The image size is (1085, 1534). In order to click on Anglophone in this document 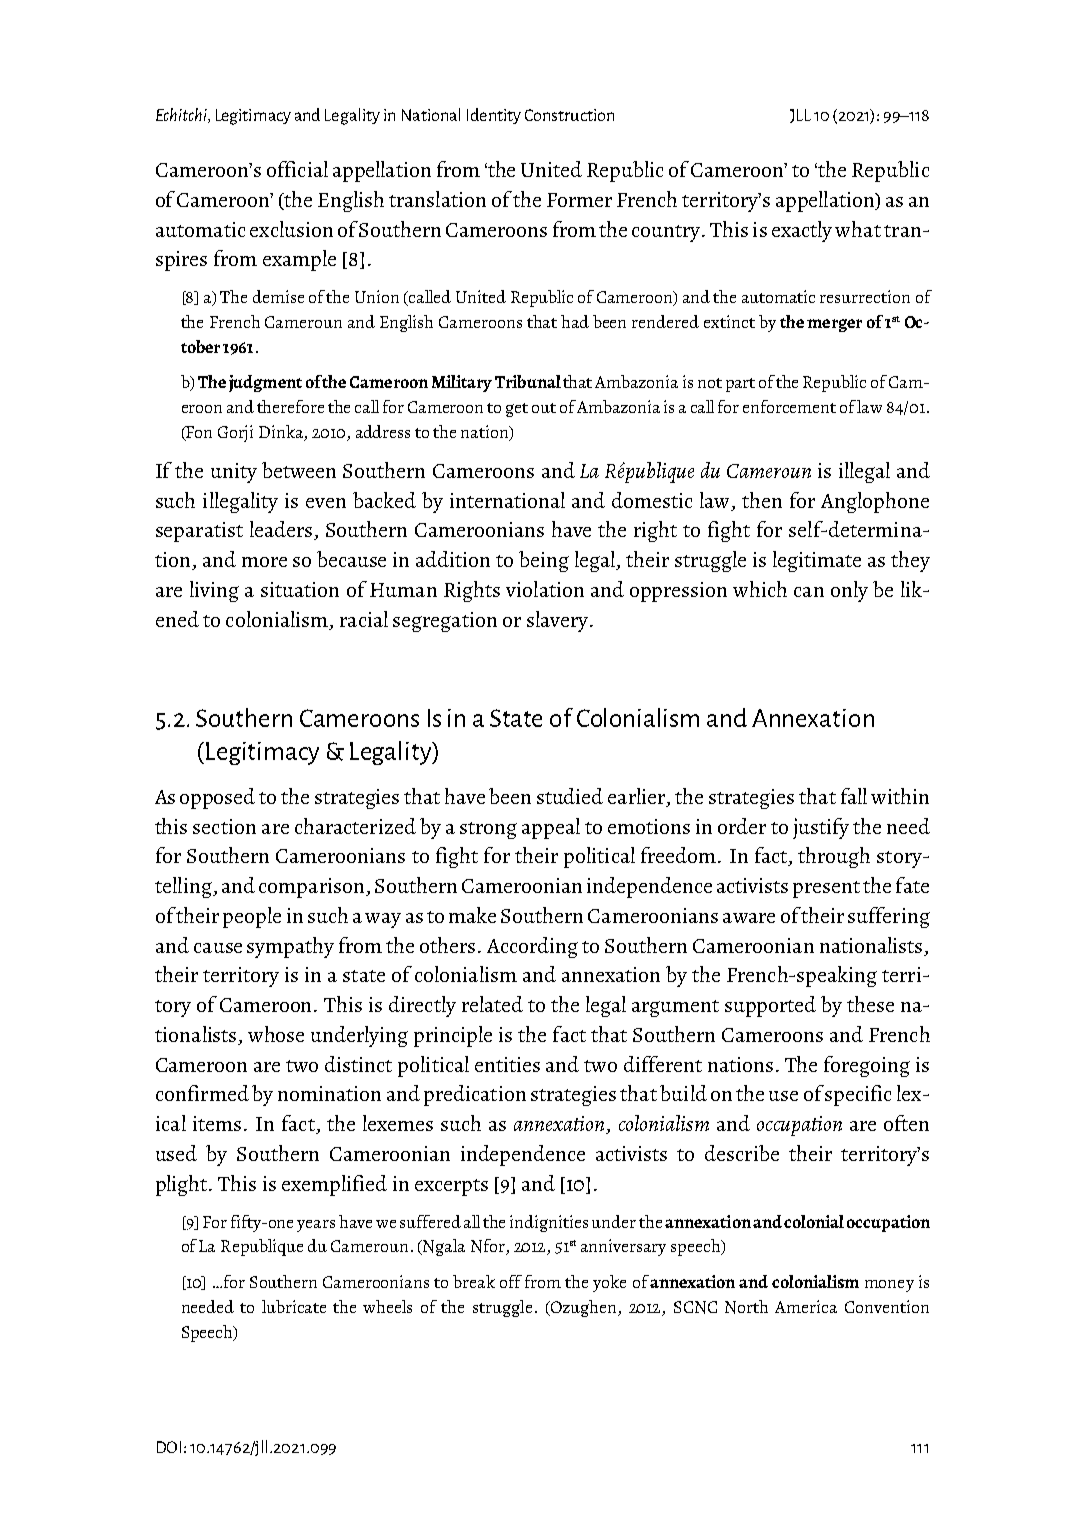, I will do `click(875, 502)`.
